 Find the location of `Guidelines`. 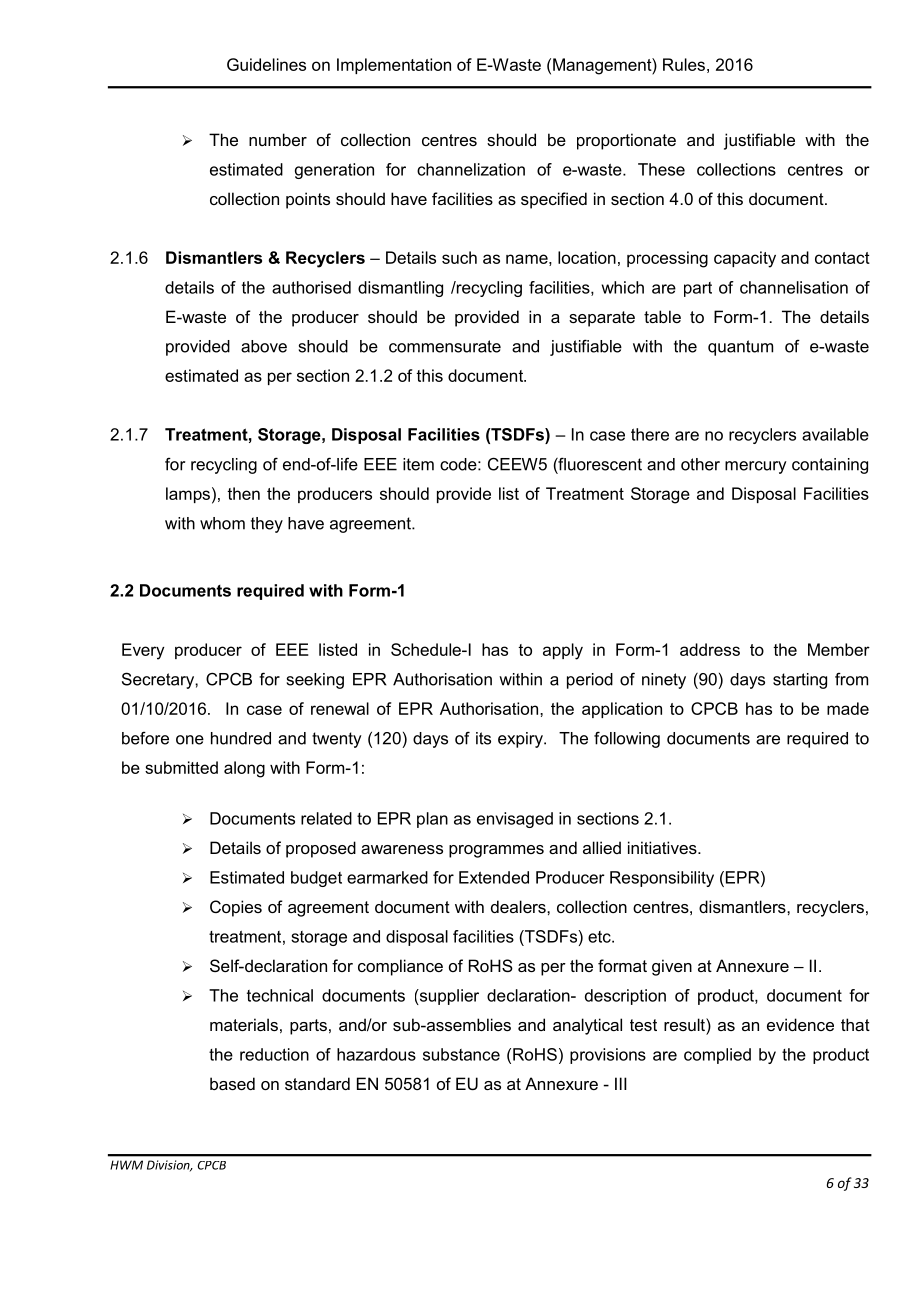

Guidelines is located at coordinates (266, 64).
